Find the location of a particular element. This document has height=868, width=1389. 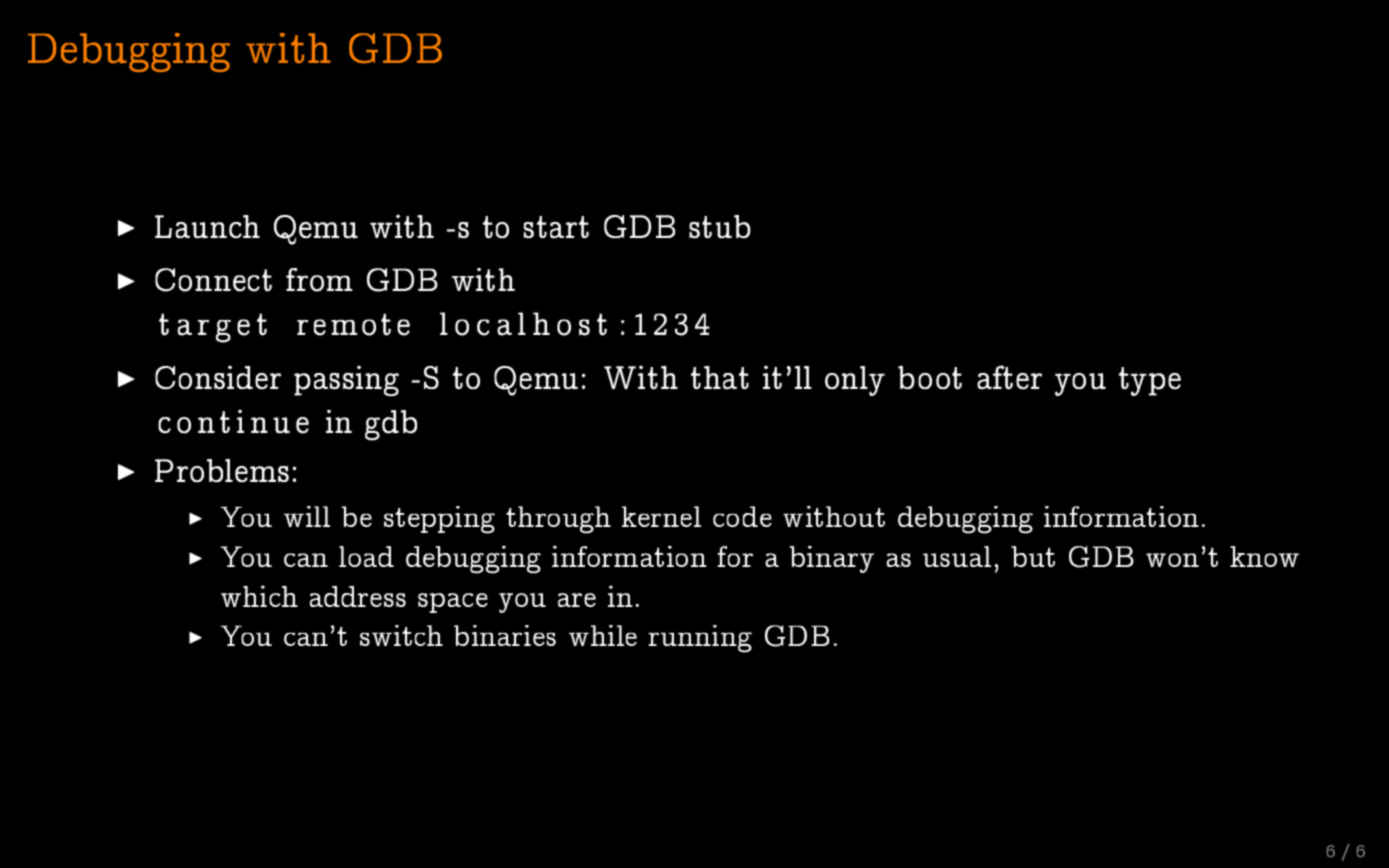

that is located at coordinates (720, 377).
